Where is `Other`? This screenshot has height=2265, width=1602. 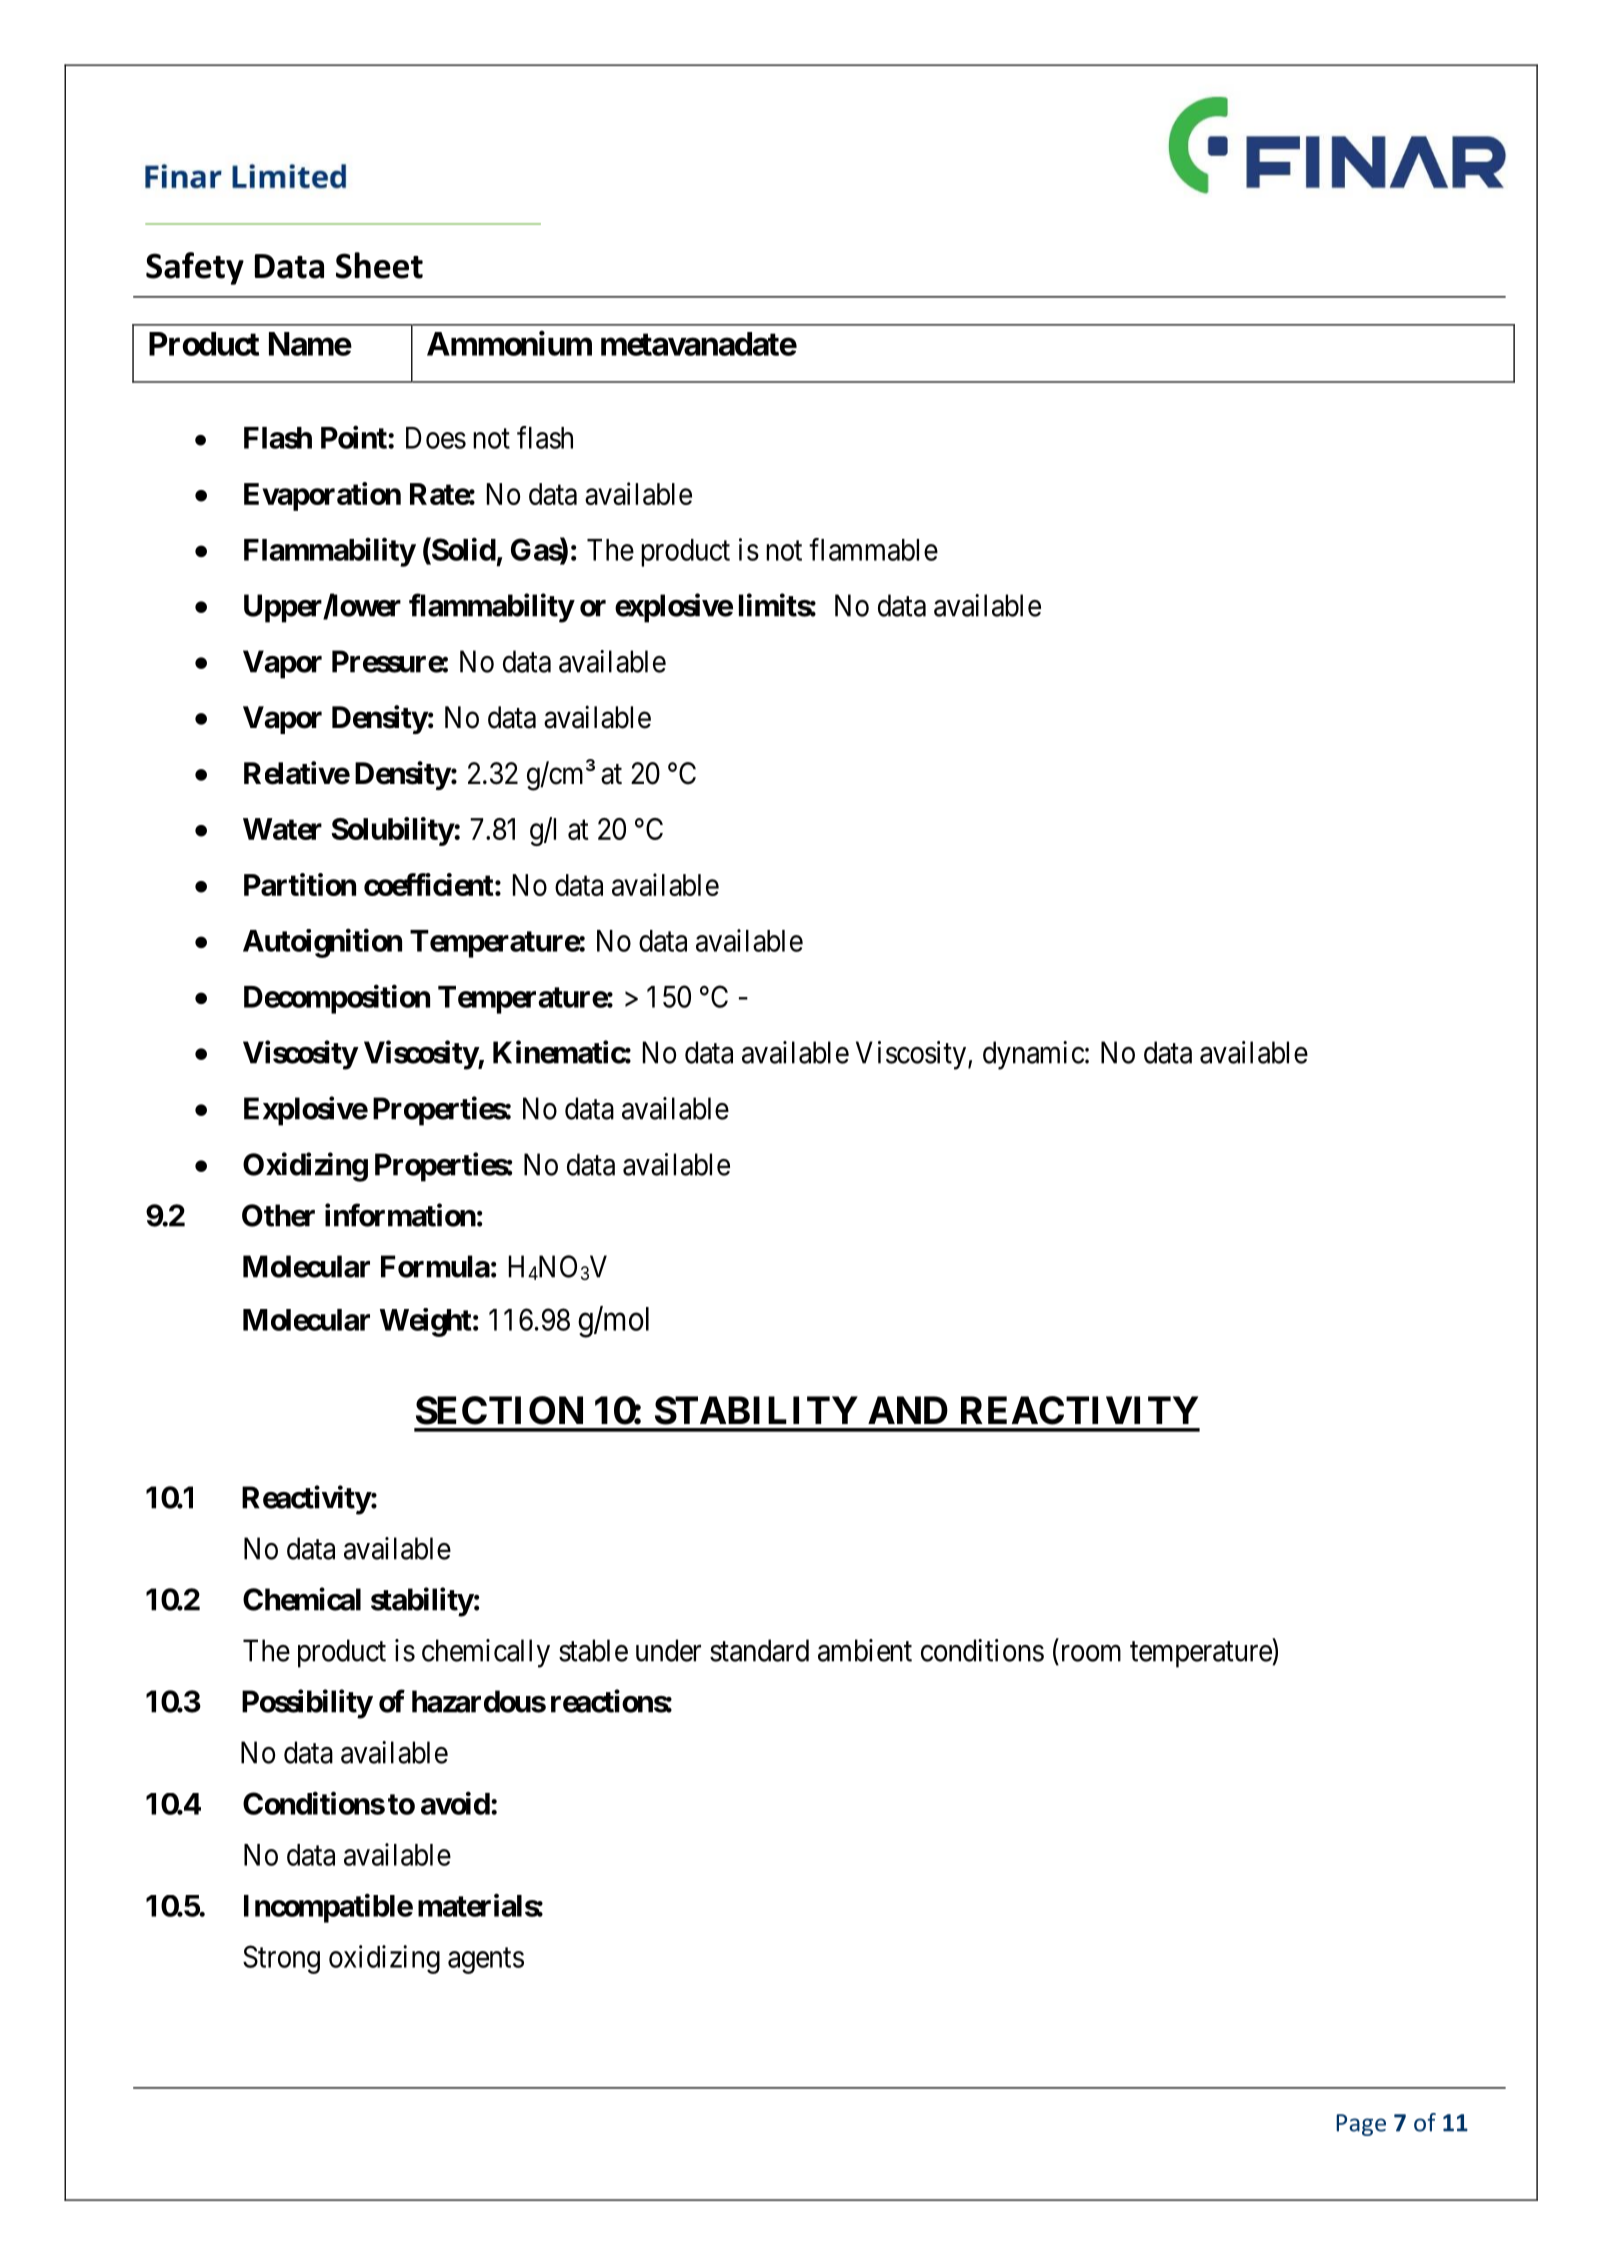 Other is located at coordinates (278, 1215).
